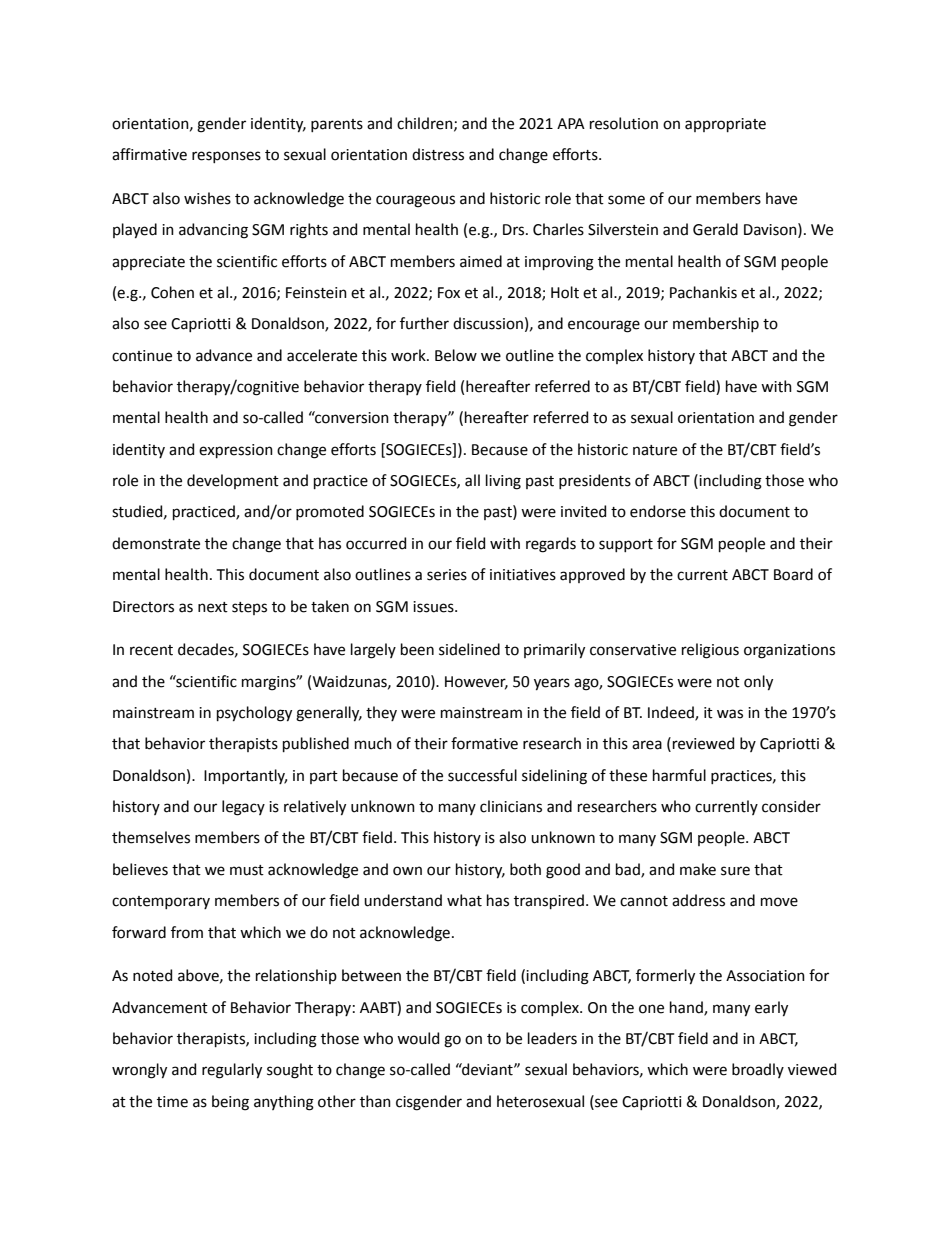 The height and width of the page is (1233, 952). What do you see at coordinates (438, 154) in the page?
I see `distress` at bounding box center [438, 154].
